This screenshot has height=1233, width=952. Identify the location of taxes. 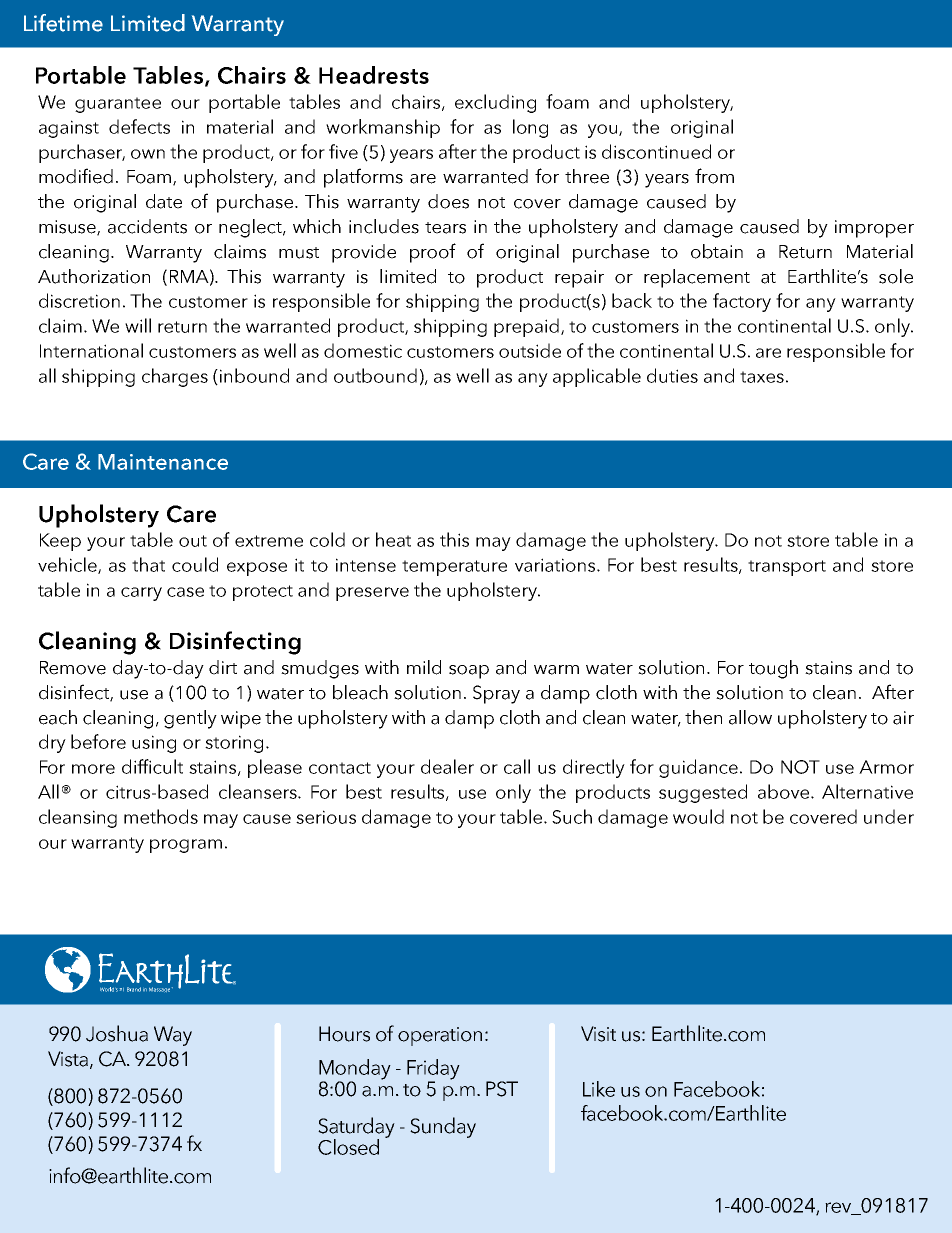
(762, 377).
